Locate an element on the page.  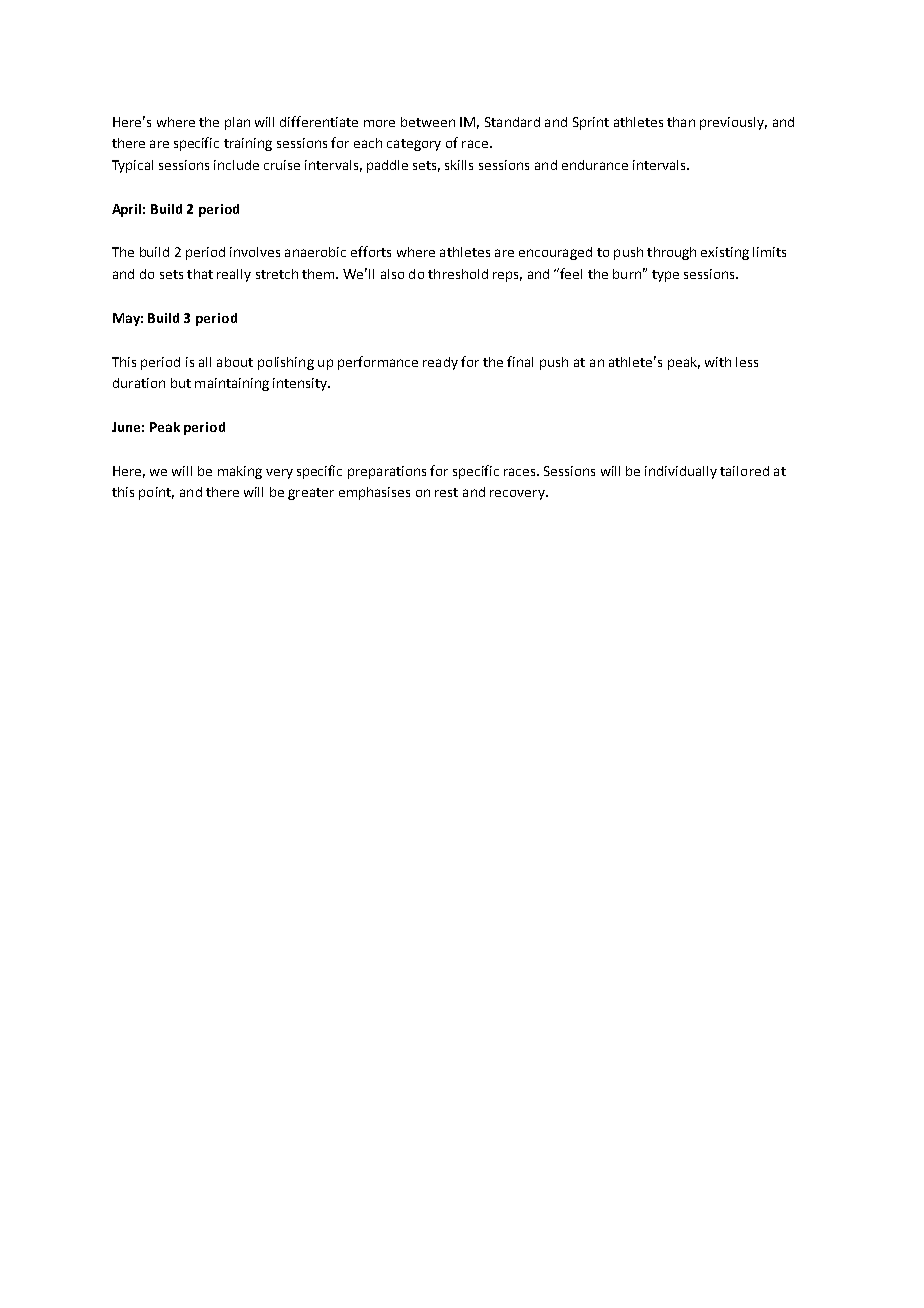
efforts is located at coordinates (371, 251).
